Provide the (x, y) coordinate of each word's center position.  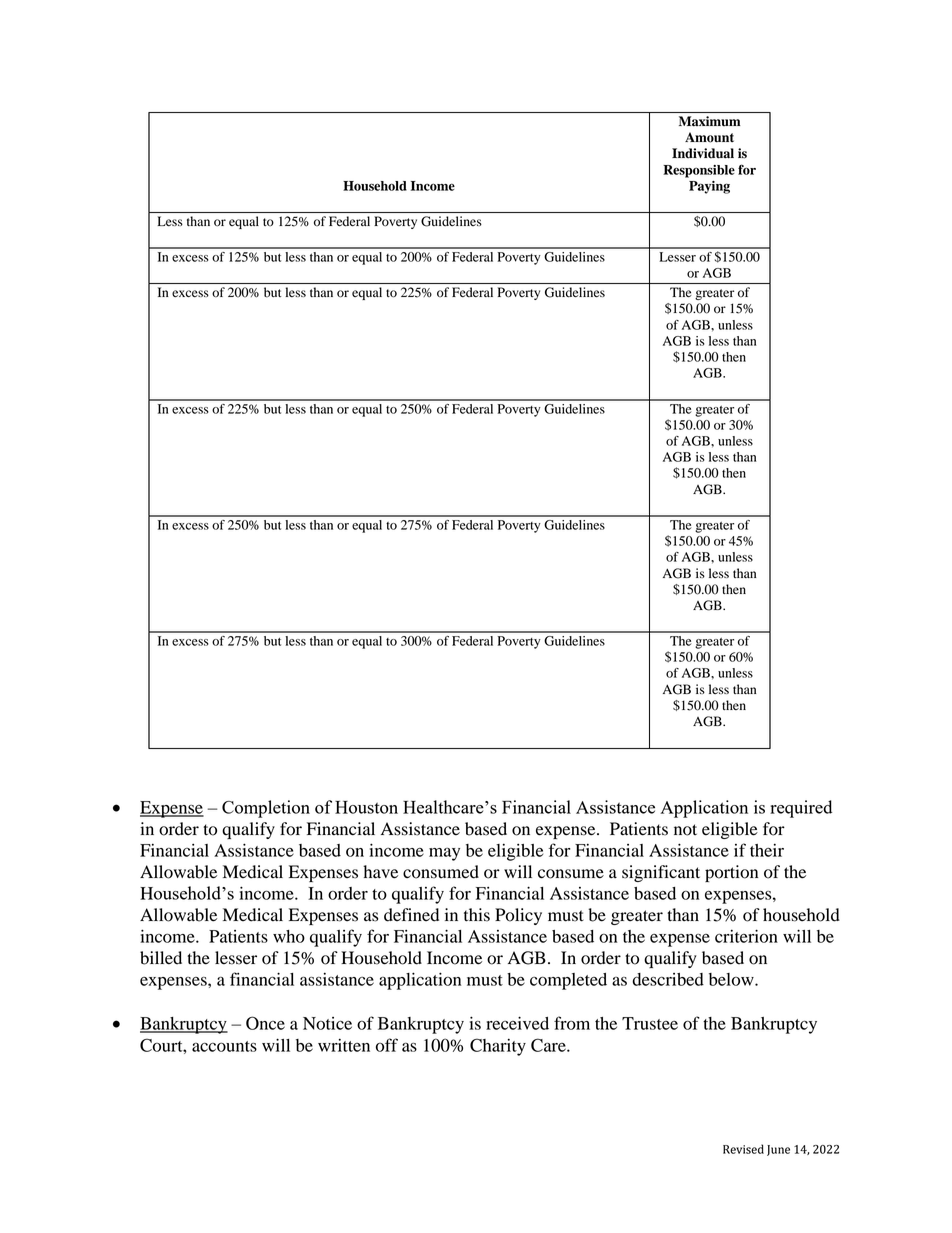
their (767, 850)
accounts (224, 1046)
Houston (366, 807)
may (444, 854)
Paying (709, 187)
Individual (703, 153)
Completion (266, 809)
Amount (709, 137)
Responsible (699, 171)
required (801, 809)
